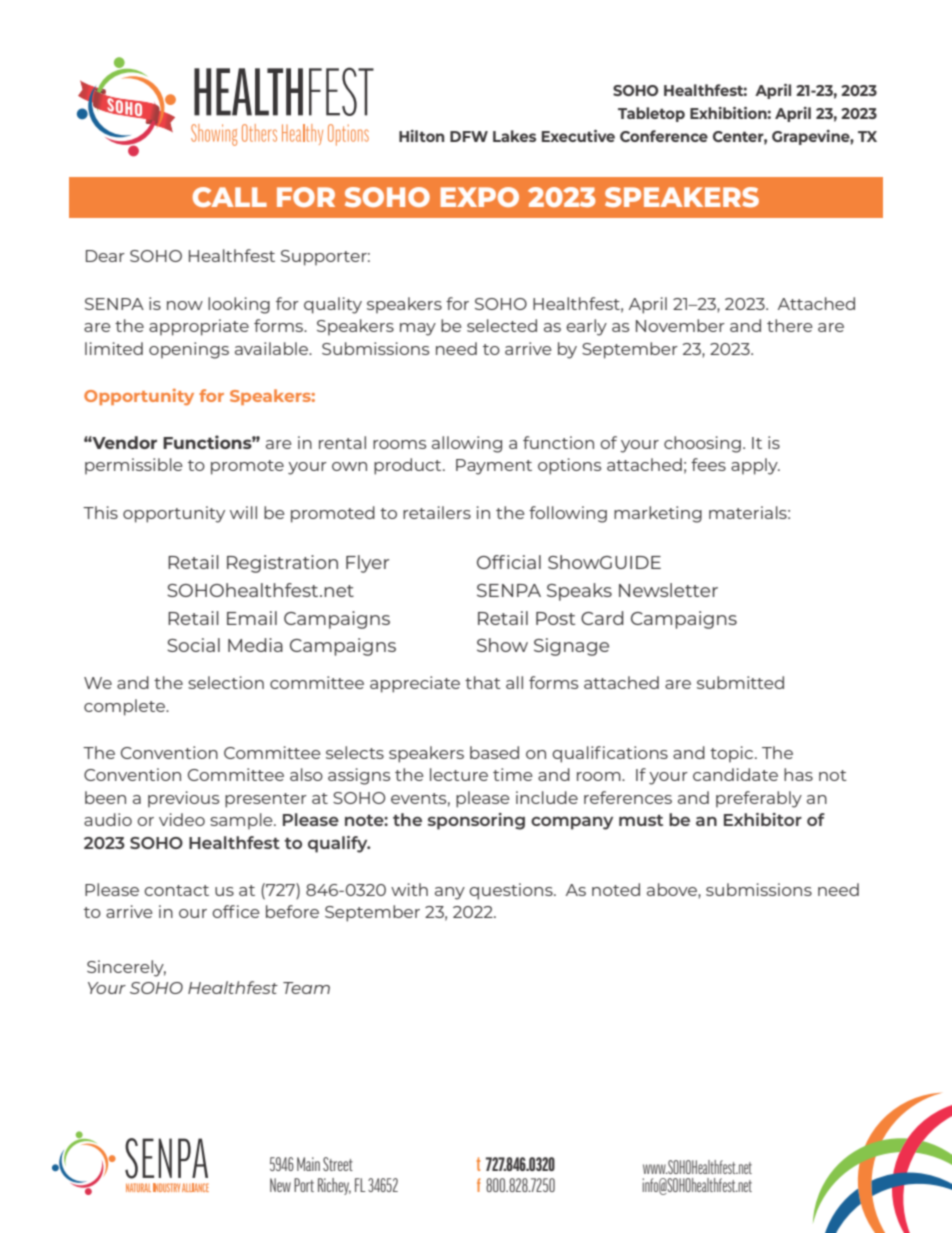  I want to click on choosing, so click(702, 444).
